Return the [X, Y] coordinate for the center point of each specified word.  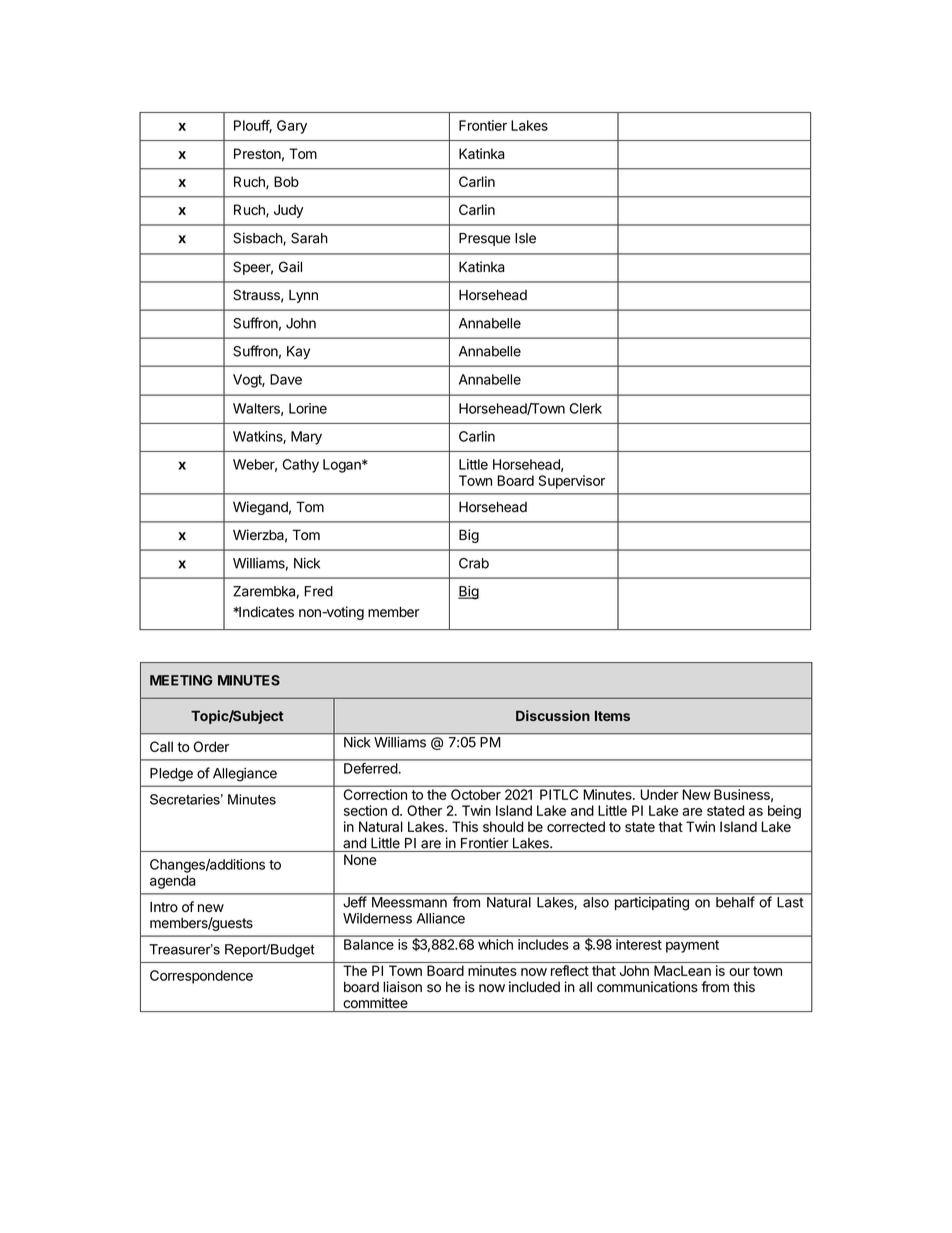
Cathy [300, 466]
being [784, 812]
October [476, 794]
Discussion [553, 715]
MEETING [181, 680]
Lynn [303, 296]
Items [612, 716]
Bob [286, 181]
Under [659, 794]
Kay [298, 353]
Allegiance [245, 775]
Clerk [585, 408]
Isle [525, 238]
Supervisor [571, 482]
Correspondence [201, 977]
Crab [474, 563]
